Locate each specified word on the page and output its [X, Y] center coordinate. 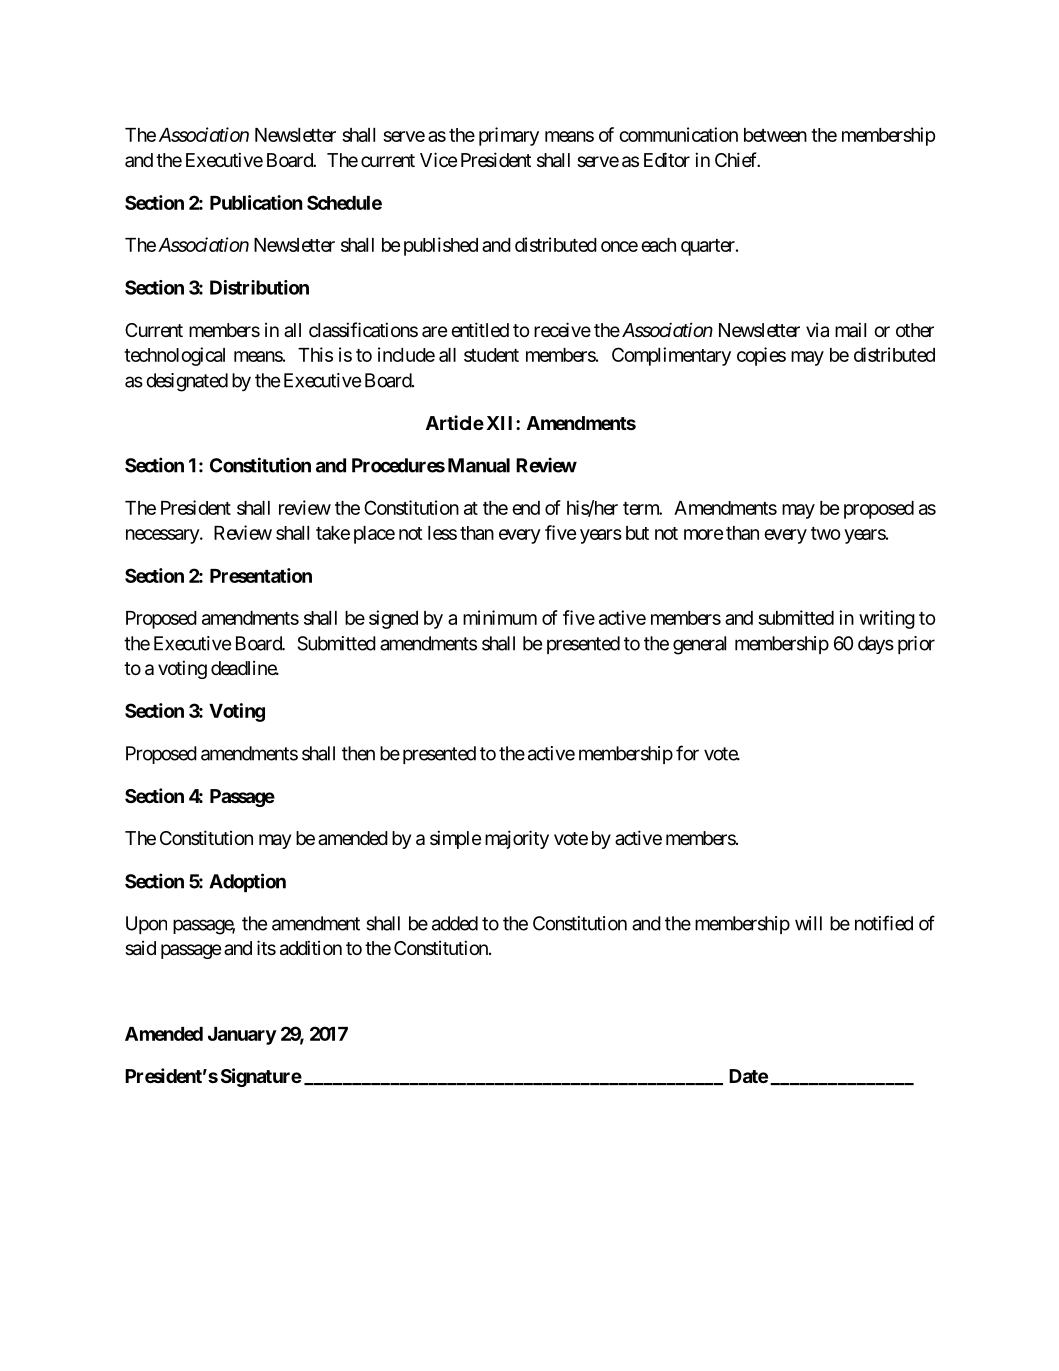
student [491, 355]
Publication [256, 202]
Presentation [261, 575]
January [242, 1036]
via [817, 330]
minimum [500, 617]
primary [509, 136]
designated [187, 382]
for [687, 753]
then [358, 753]
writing [887, 619]
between [775, 135]
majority [517, 839]
